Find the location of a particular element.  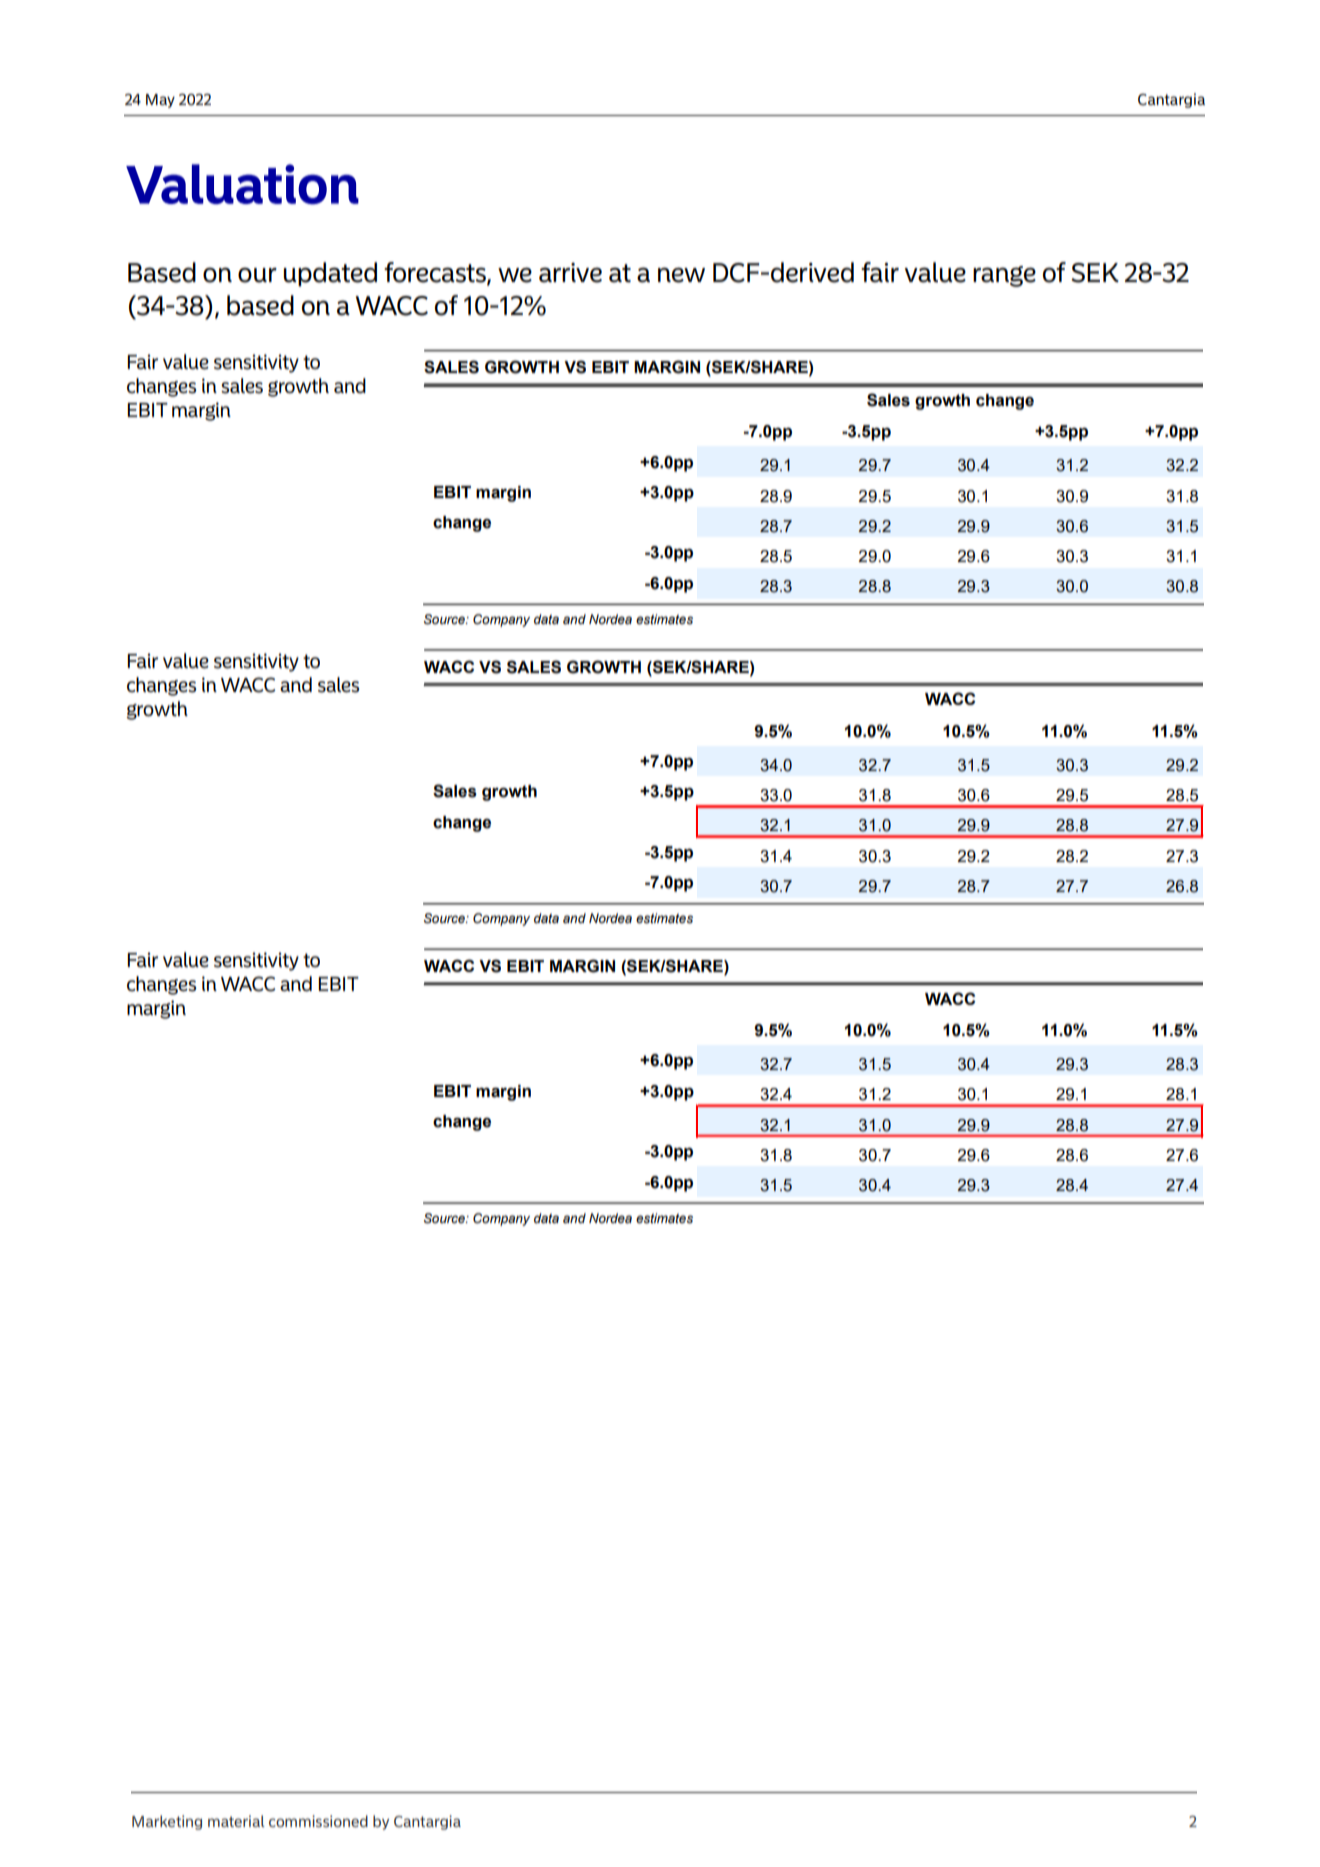

arrive is located at coordinates (570, 273).
